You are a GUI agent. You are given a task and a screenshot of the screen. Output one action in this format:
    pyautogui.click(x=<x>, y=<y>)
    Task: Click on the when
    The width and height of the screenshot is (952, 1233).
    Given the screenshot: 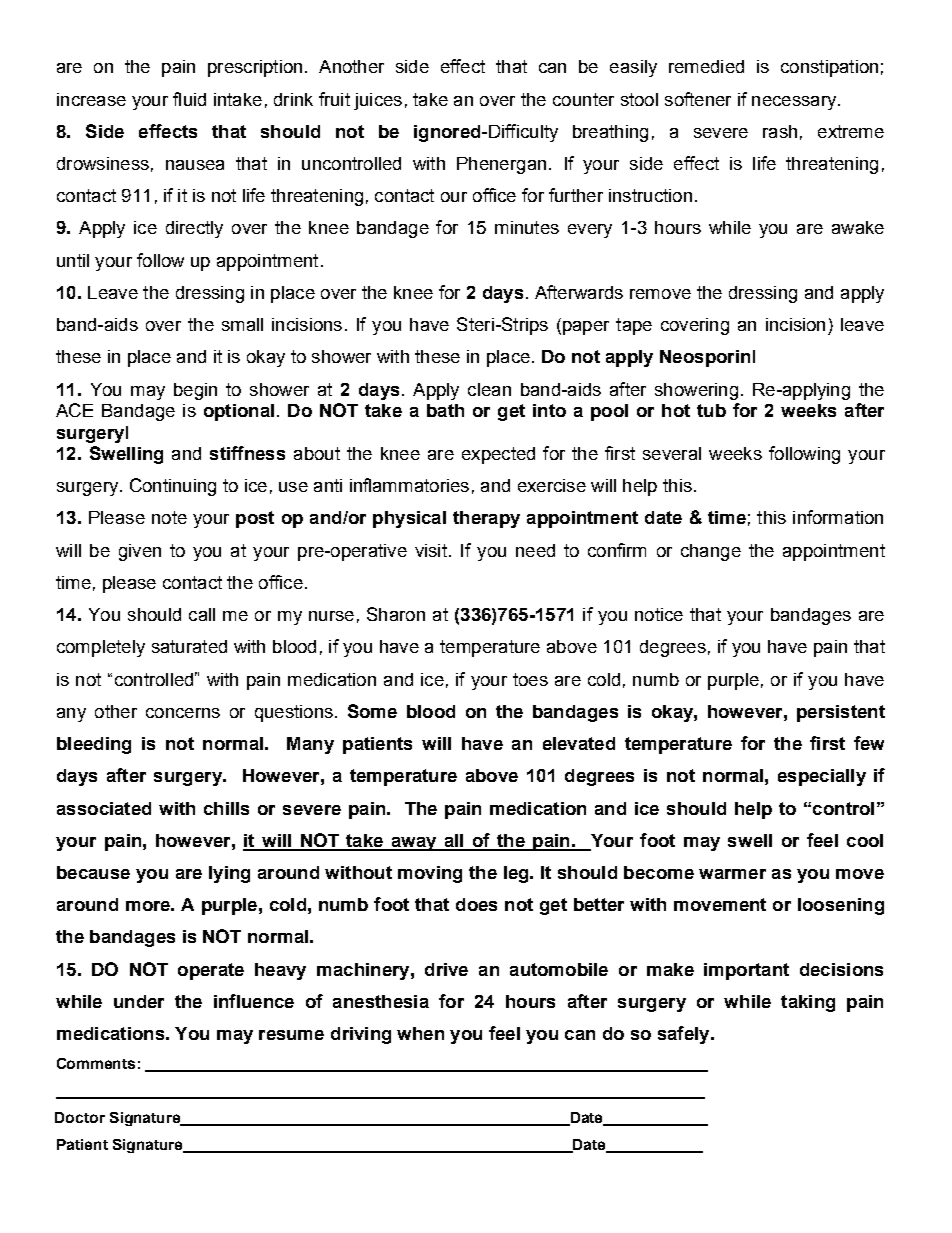 What is the action you would take?
    pyautogui.click(x=420, y=1033)
